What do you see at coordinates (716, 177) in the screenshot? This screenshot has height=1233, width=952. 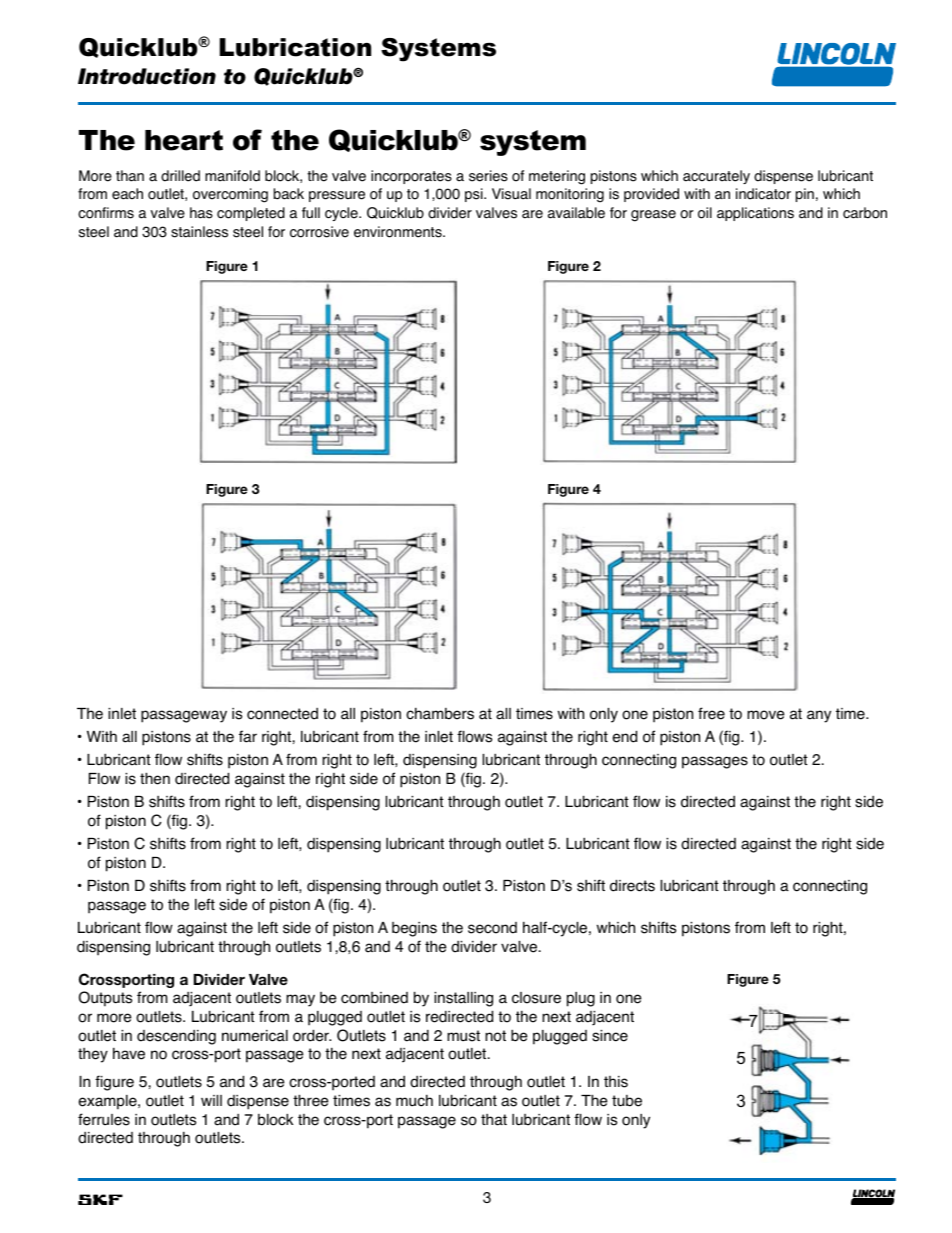 I see `accurately` at bounding box center [716, 177].
